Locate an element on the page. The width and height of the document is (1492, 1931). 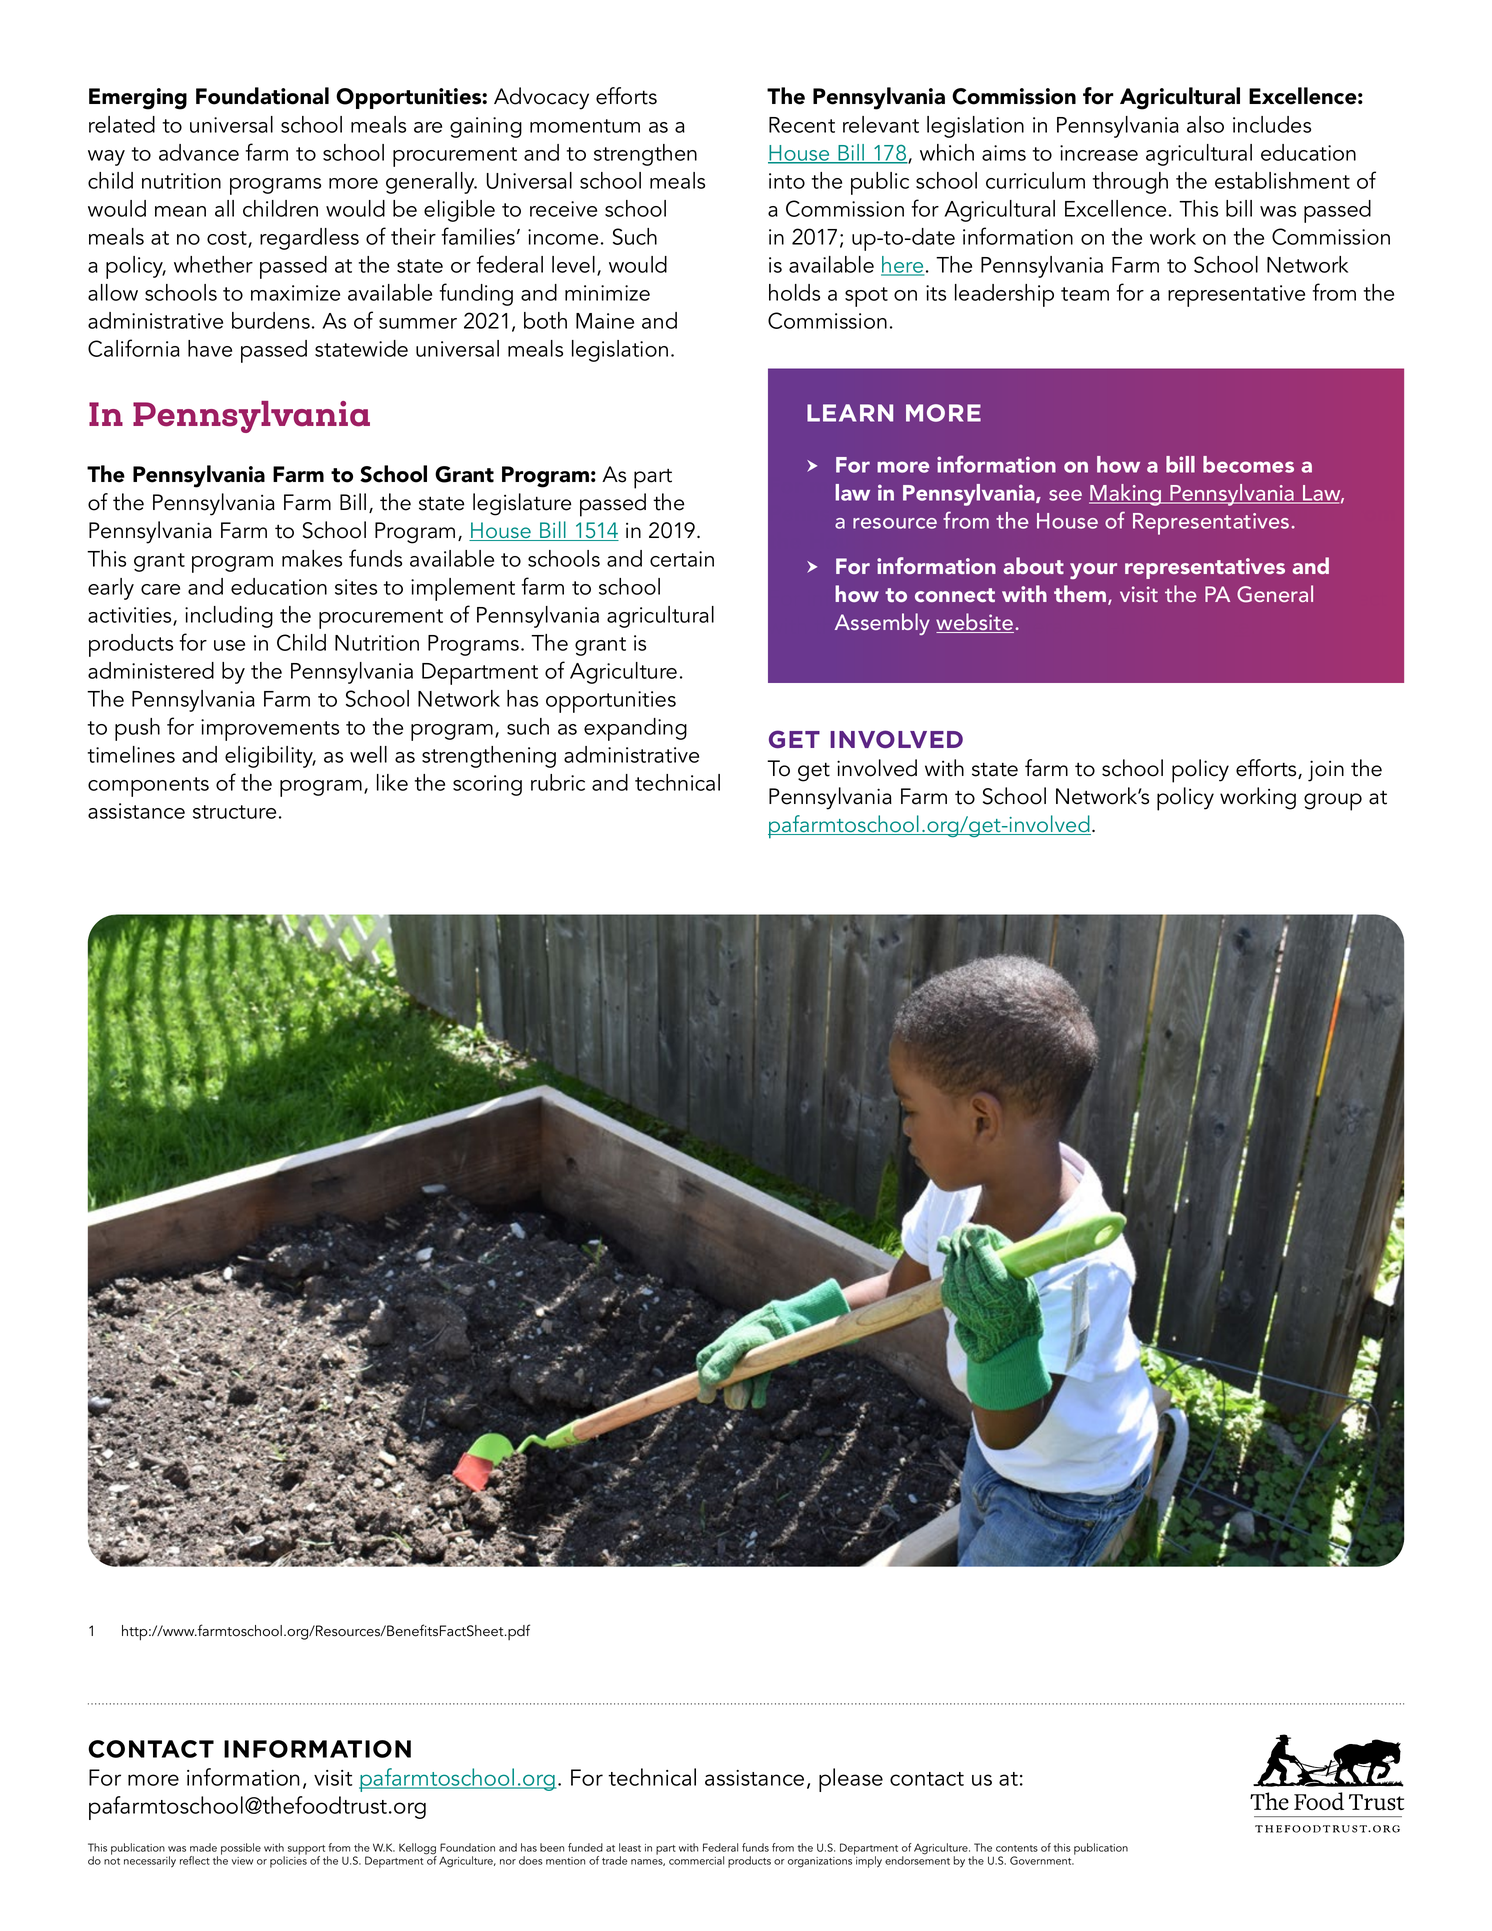
join is located at coordinates (1326, 771).
